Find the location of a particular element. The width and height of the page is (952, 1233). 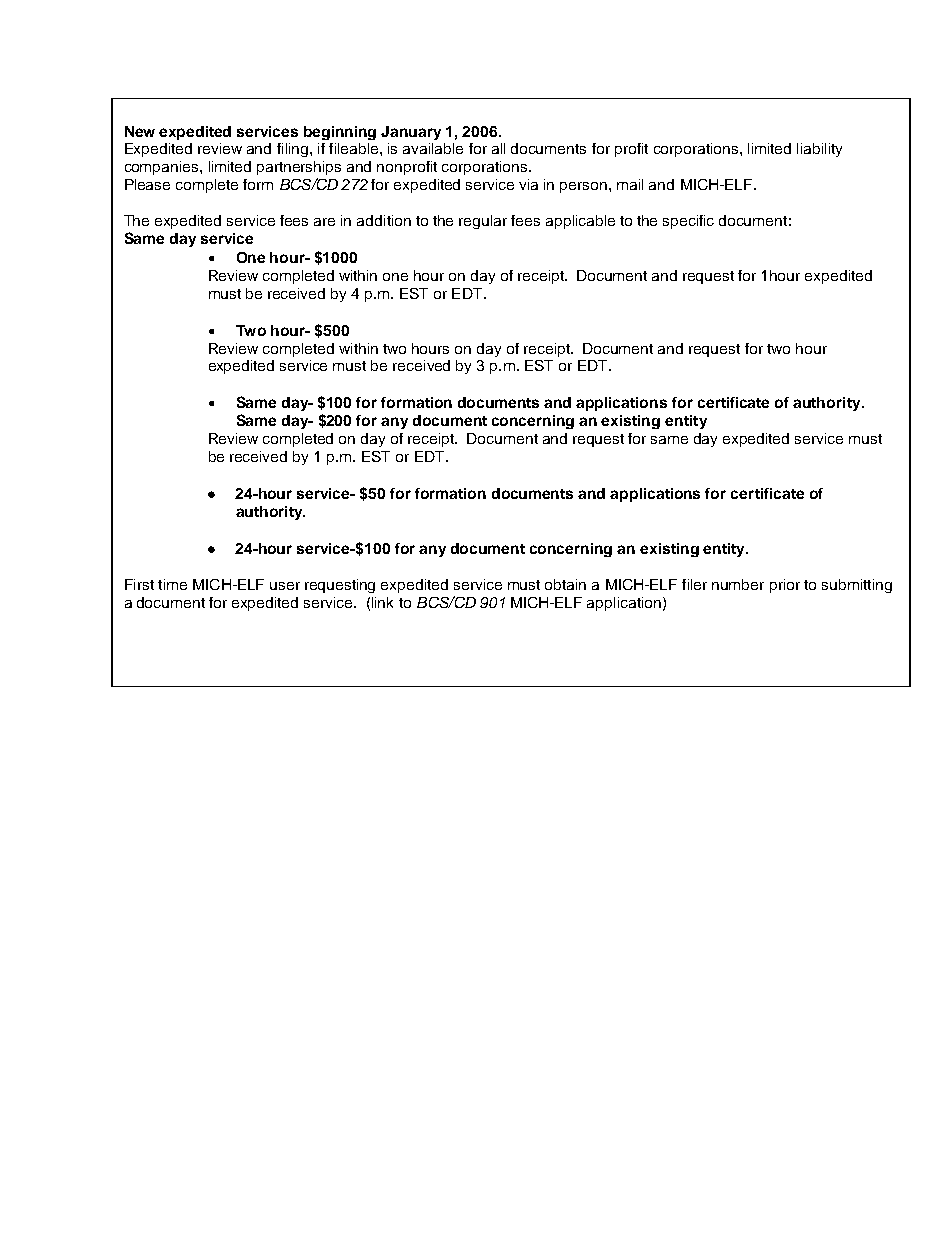

time is located at coordinates (172, 584).
